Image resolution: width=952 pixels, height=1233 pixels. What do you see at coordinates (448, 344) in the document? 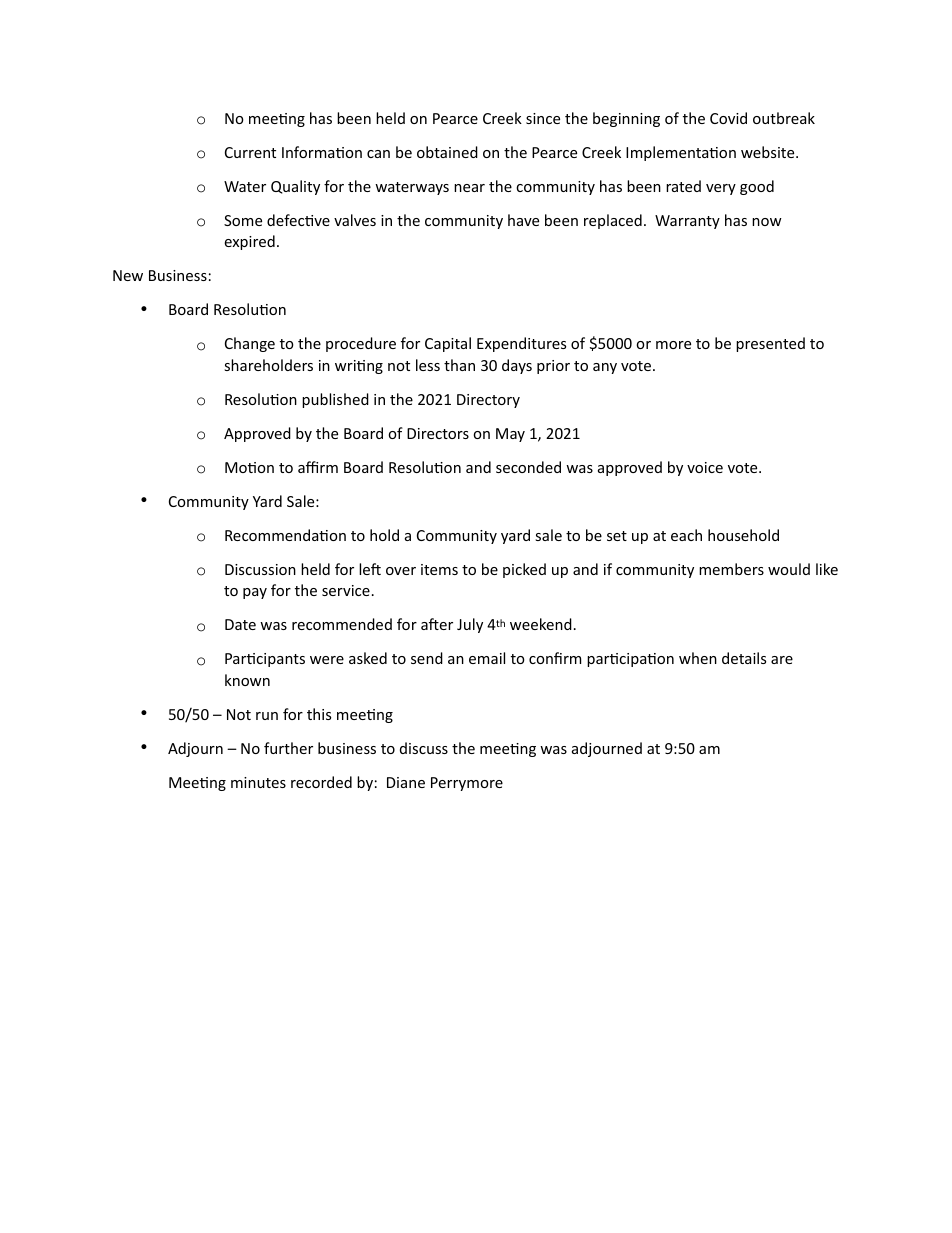
I see `Capital` at bounding box center [448, 344].
